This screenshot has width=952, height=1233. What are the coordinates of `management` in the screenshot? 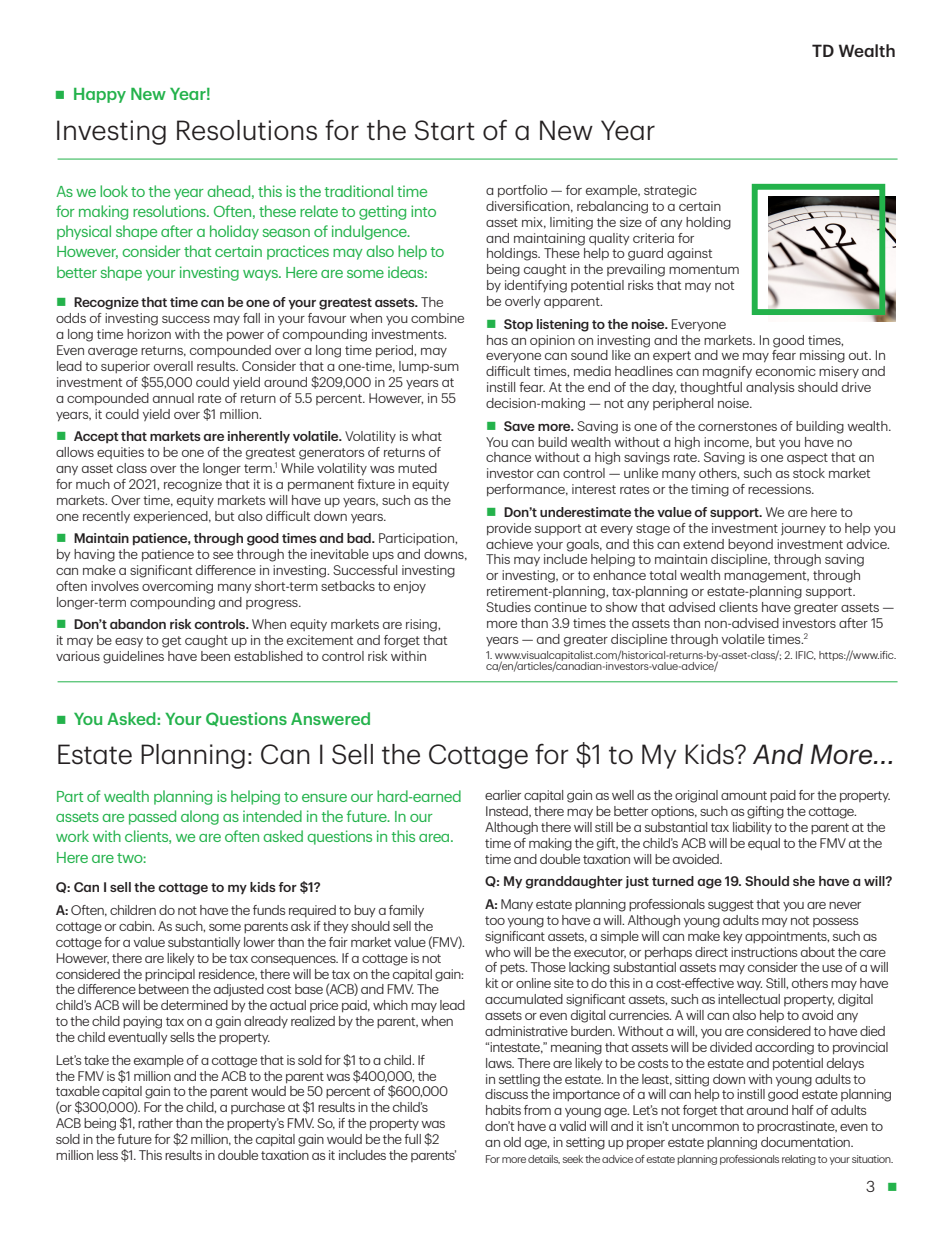 It's located at (766, 577).
